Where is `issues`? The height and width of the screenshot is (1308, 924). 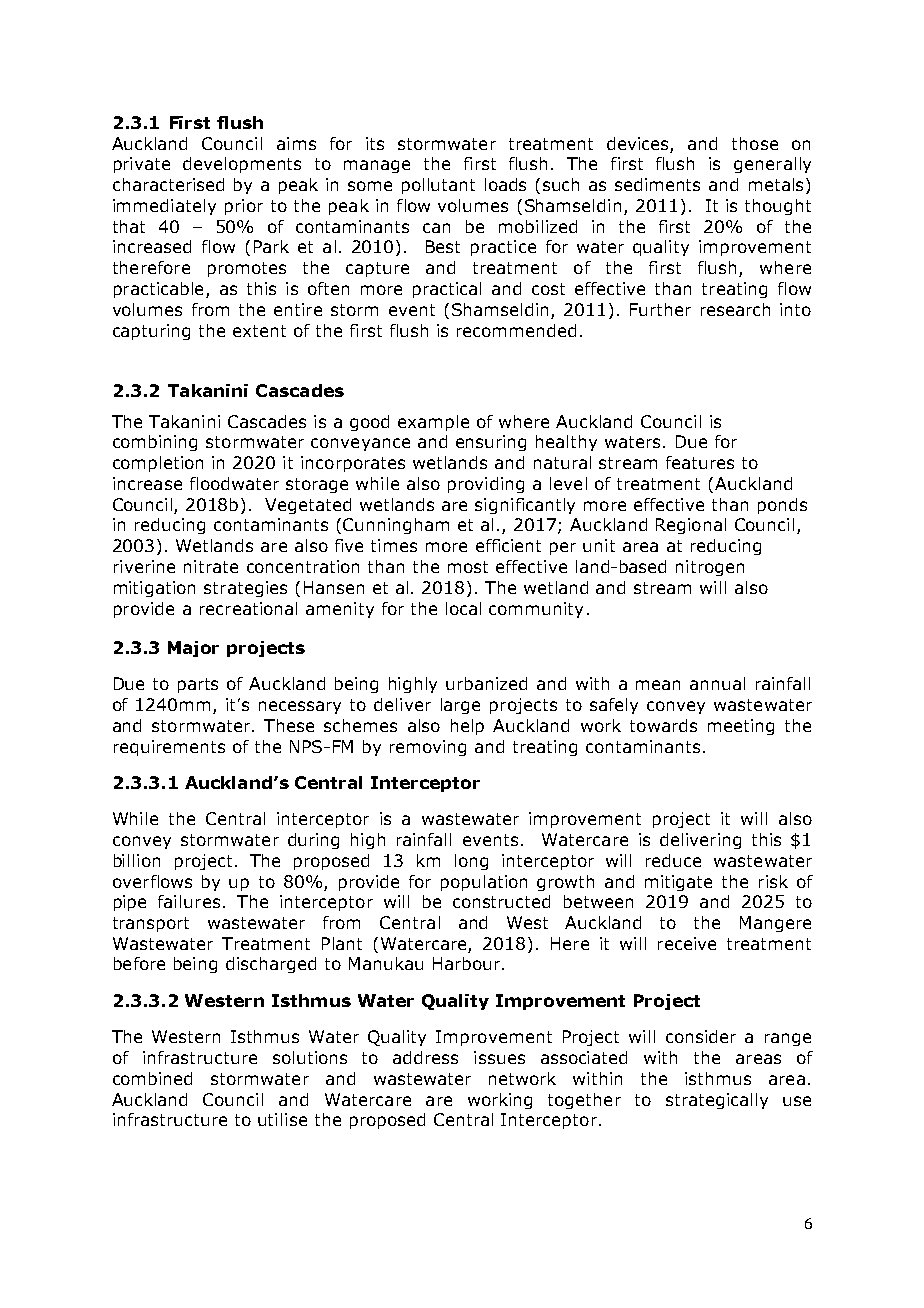 issues is located at coordinates (499, 1057).
